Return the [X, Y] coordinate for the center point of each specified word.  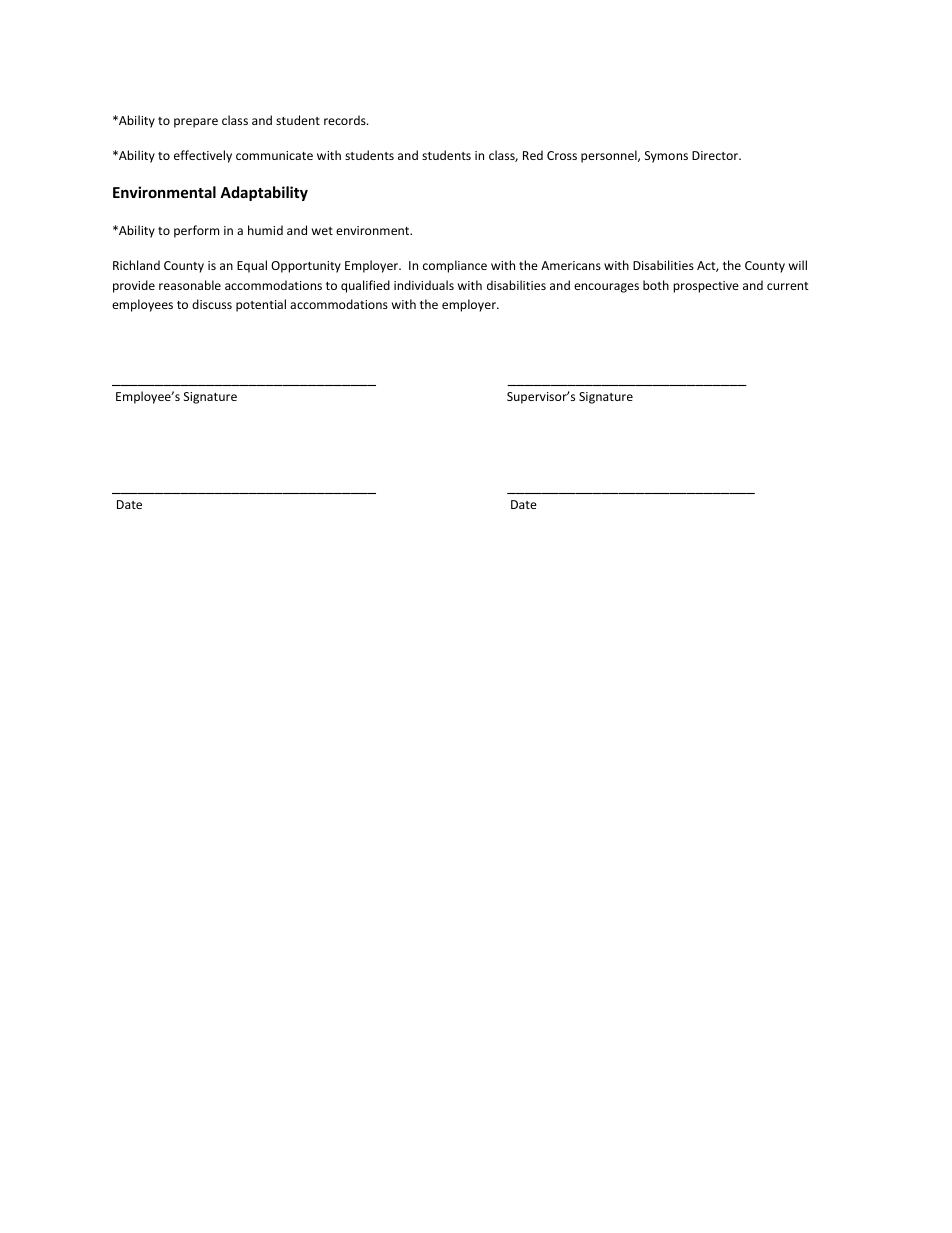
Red [533, 155]
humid [265, 230]
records [346, 120]
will [798, 265]
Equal [252, 266]
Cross [562, 155]
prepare [196, 123]
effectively [203, 156]
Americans [571, 265]
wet [322, 231]
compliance [455, 266]
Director [716, 155]
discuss [212, 304]
